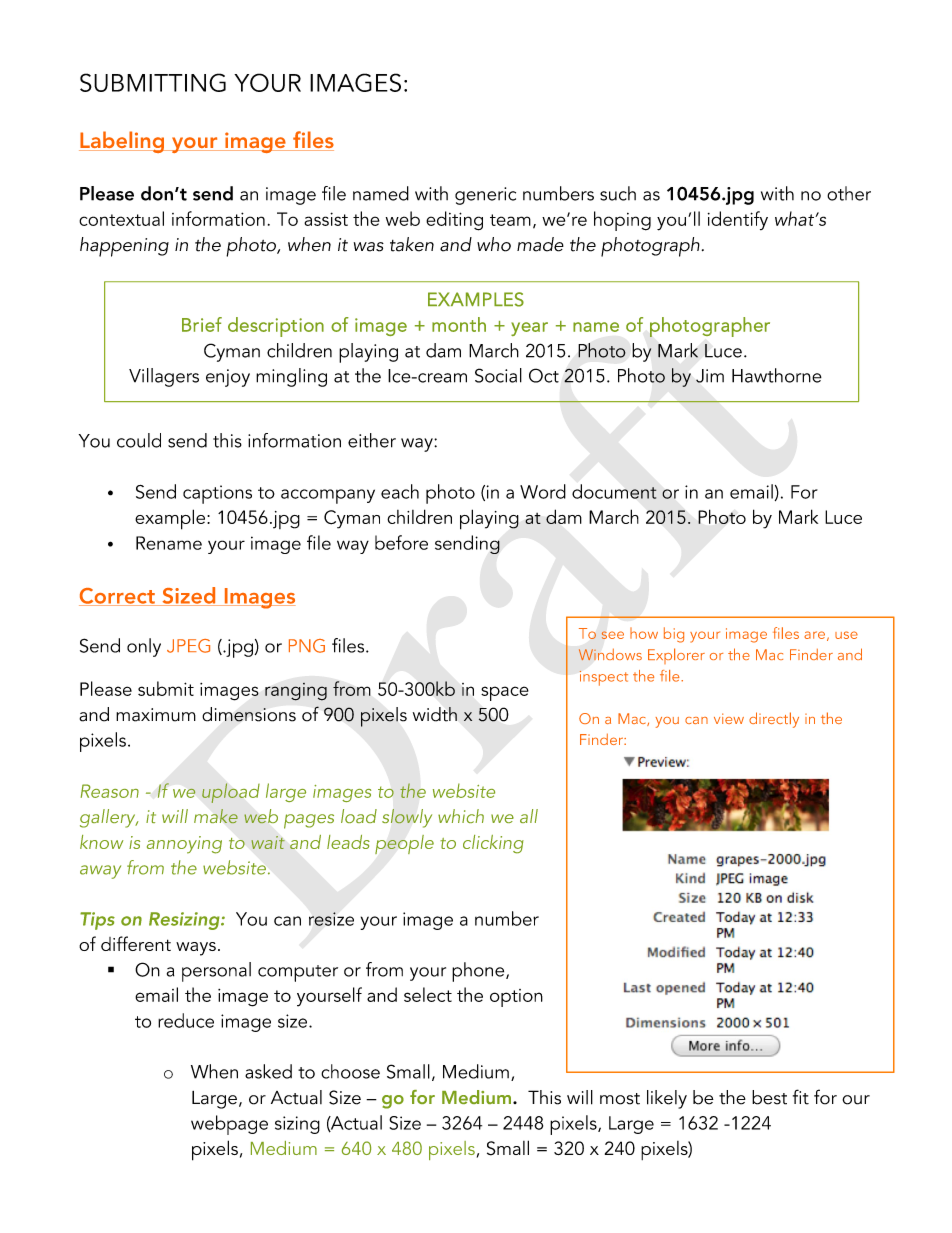 The image size is (952, 1233). Describe the element at coordinates (777, 375) in the screenshot. I see `Hawthorne` at that location.
